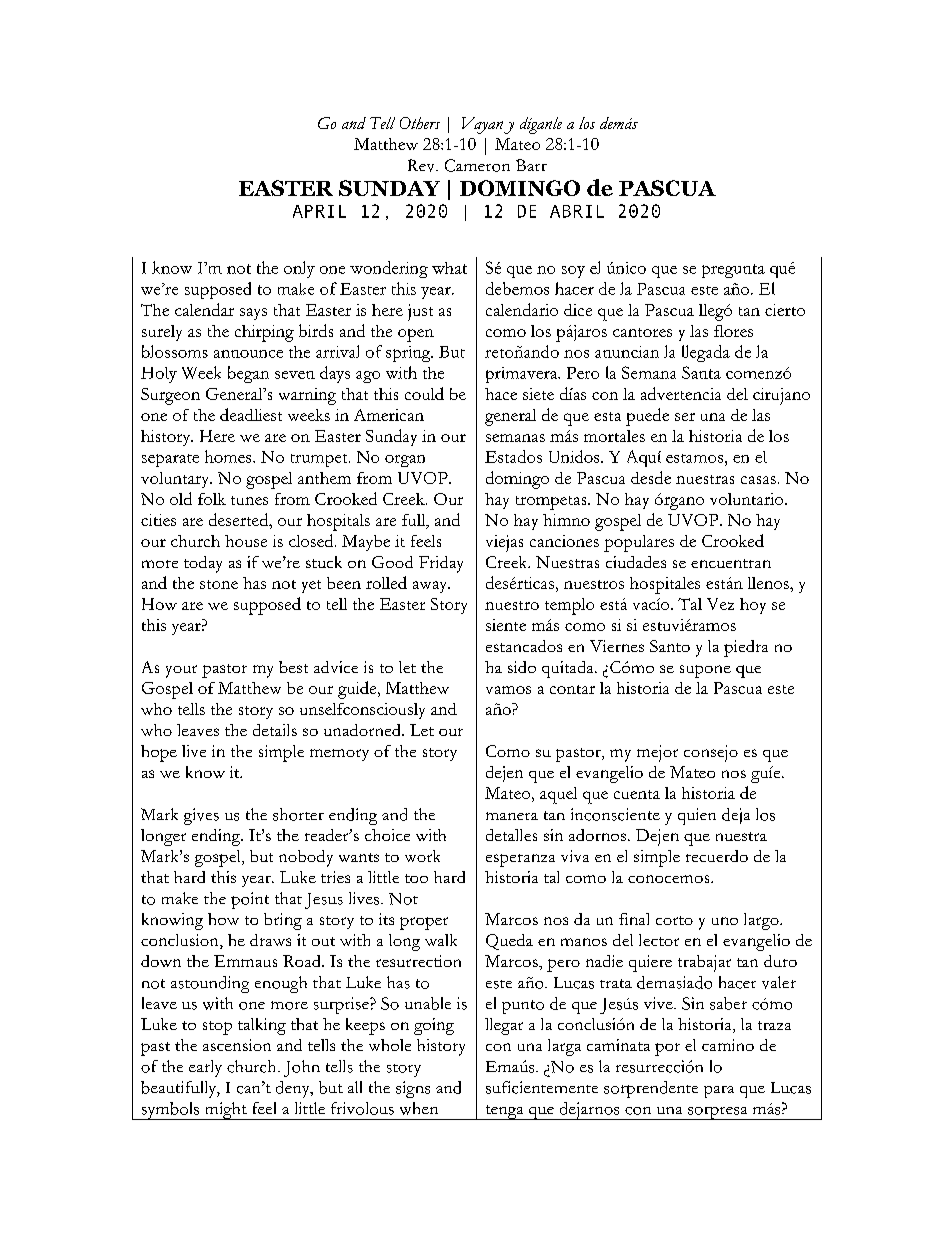 Image resolution: width=952 pixels, height=1233 pixels. What do you see at coordinates (697, 816) in the screenshot?
I see `quien` at bounding box center [697, 816].
